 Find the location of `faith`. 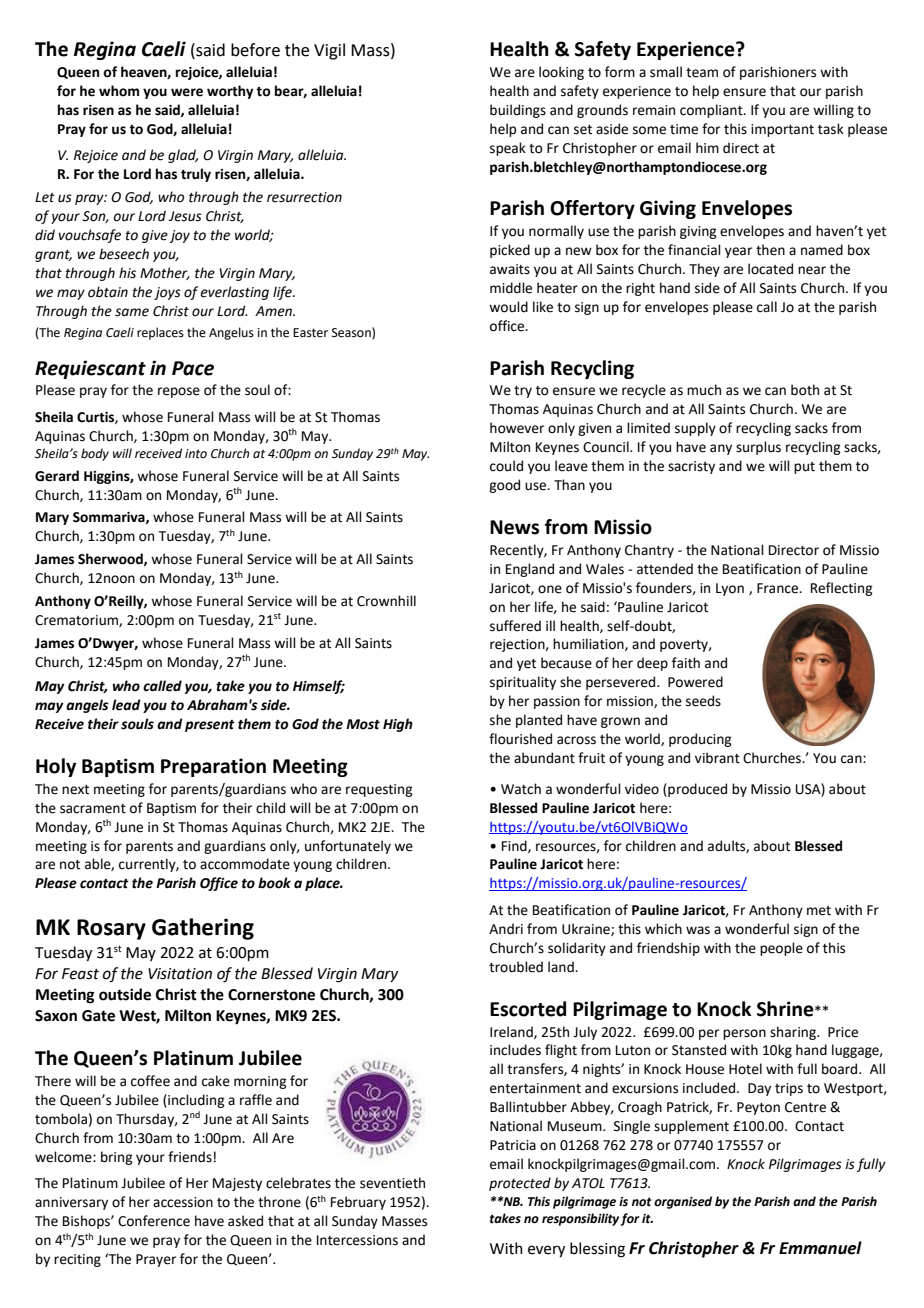

faith is located at coordinates (686, 663).
